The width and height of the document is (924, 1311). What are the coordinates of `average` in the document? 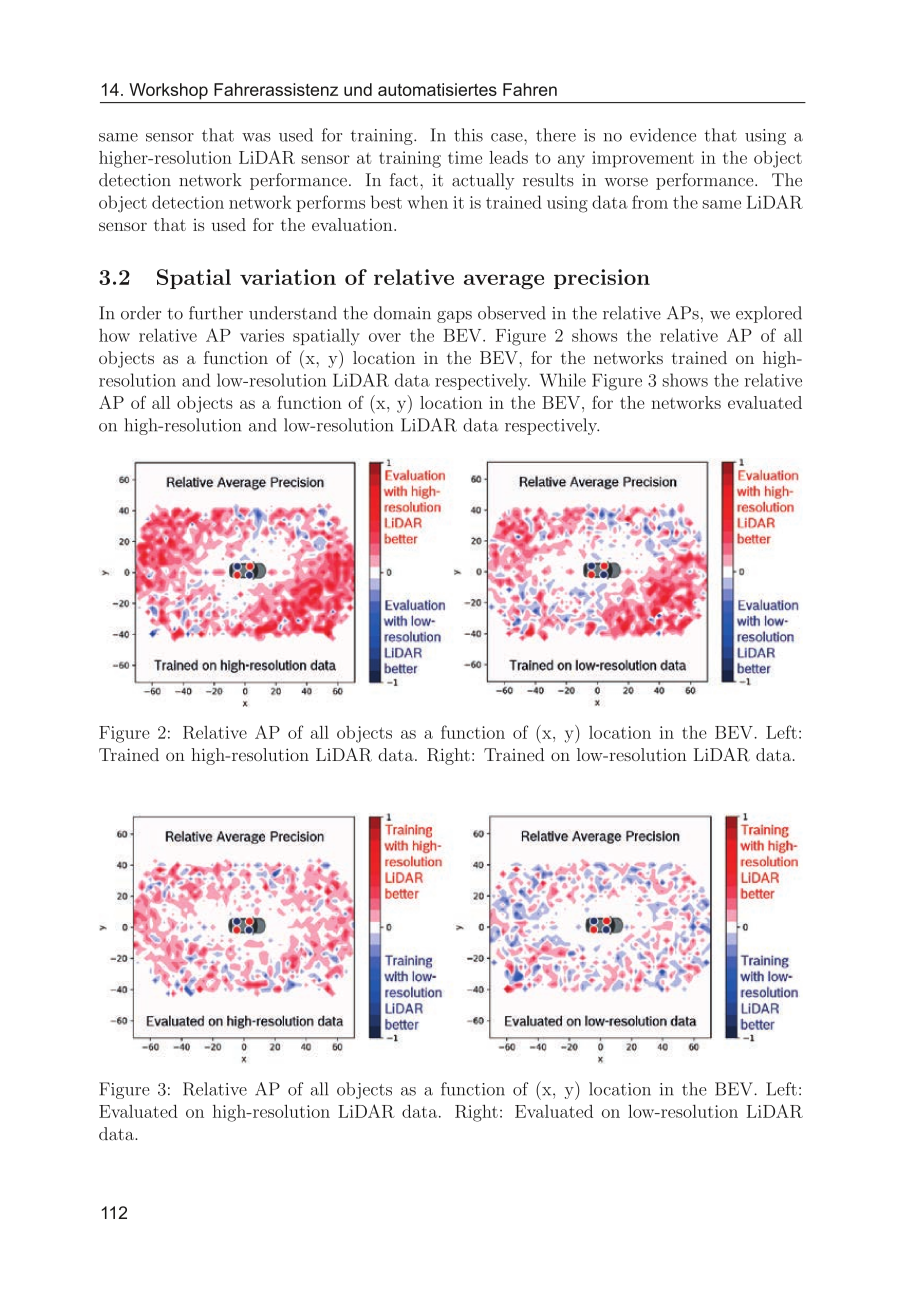 It's located at (504, 282).
